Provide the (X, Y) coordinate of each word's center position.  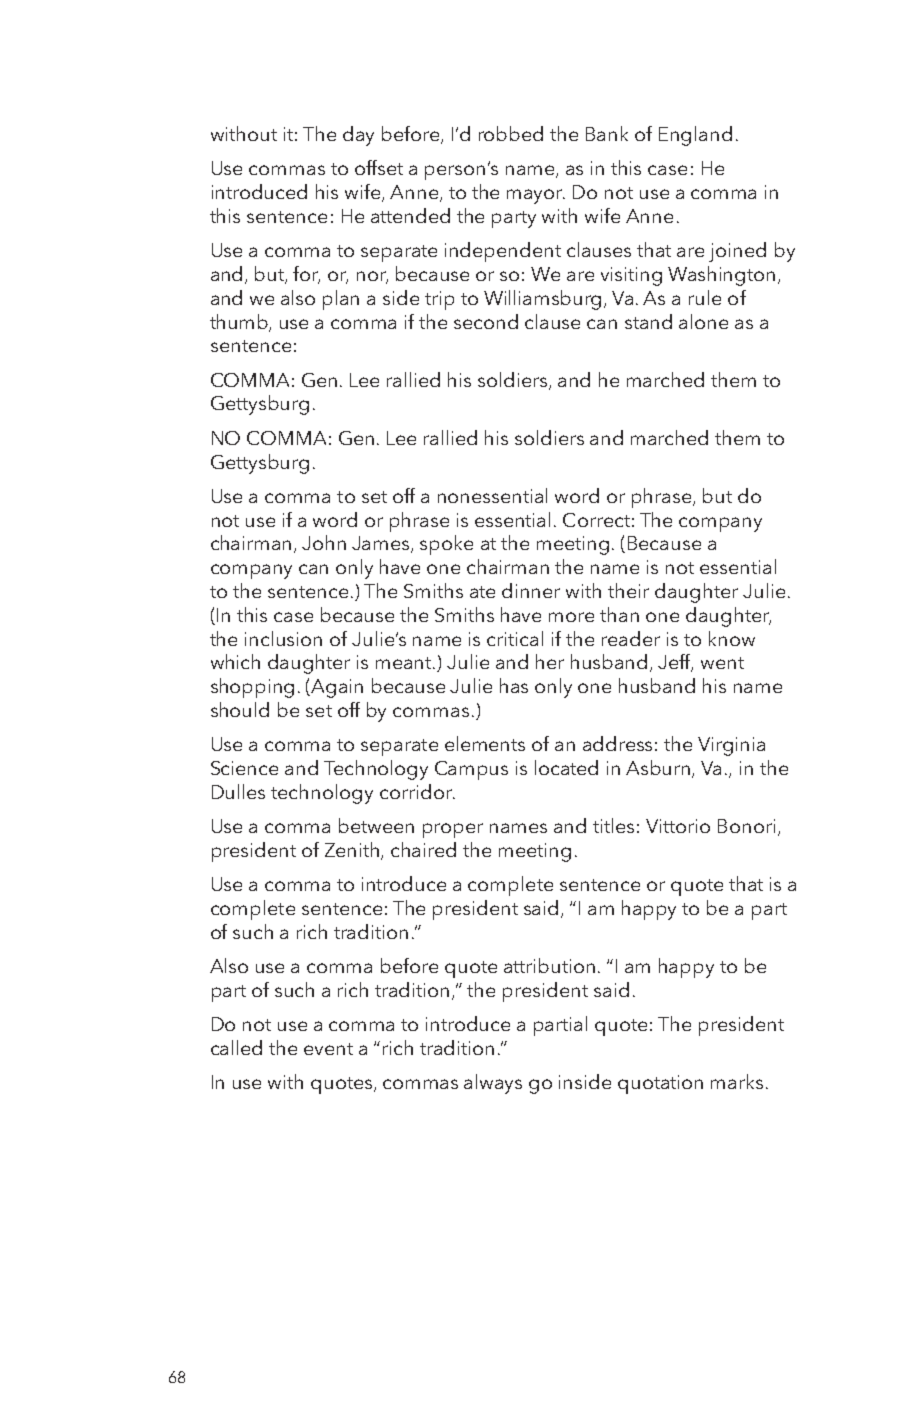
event (328, 1049)
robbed (511, 133)
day (358, 136)
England (695, 136)
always (493, 1084)
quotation (660, 1084)
